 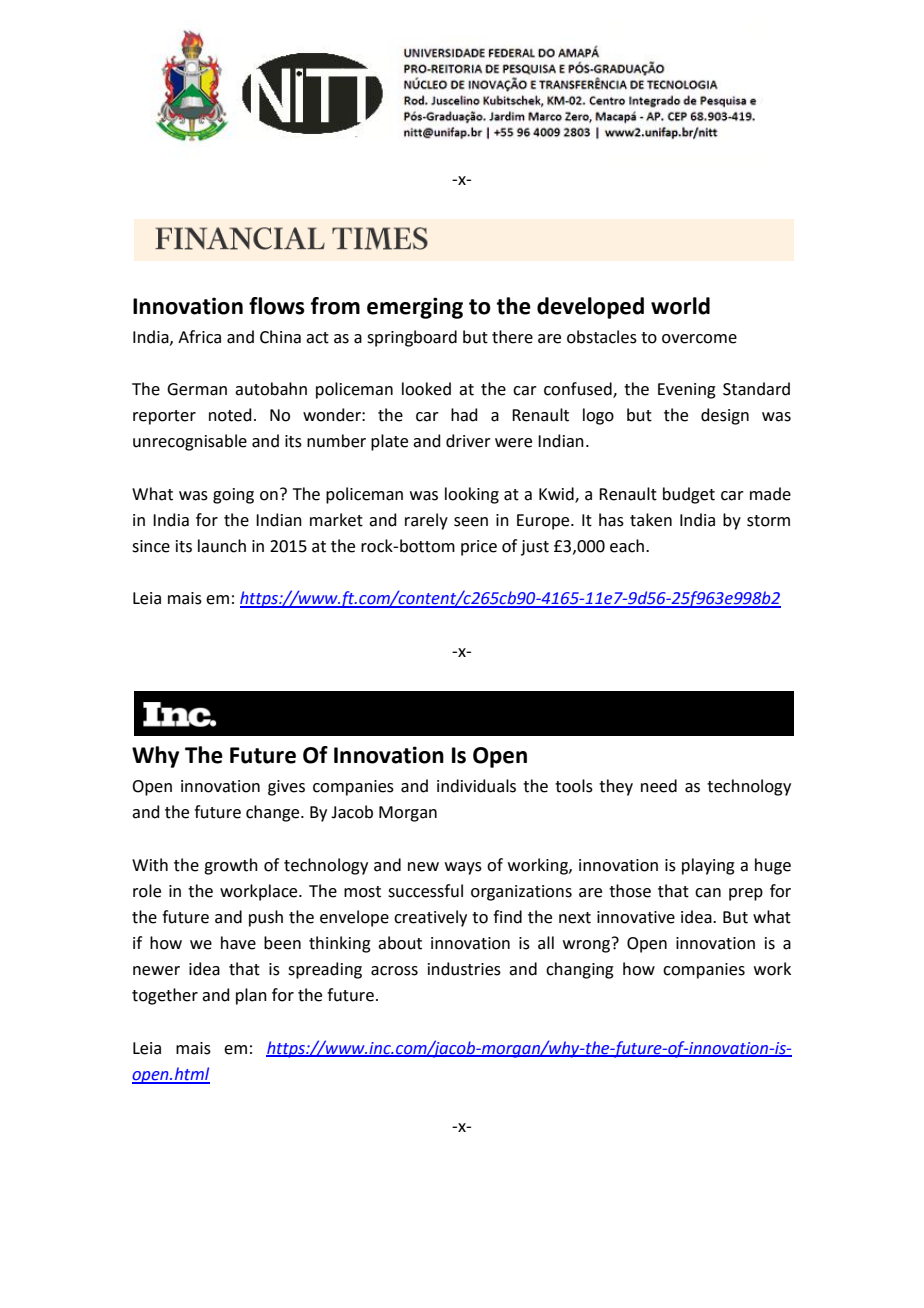 I want to click on price, so click(x=479, y=548).
